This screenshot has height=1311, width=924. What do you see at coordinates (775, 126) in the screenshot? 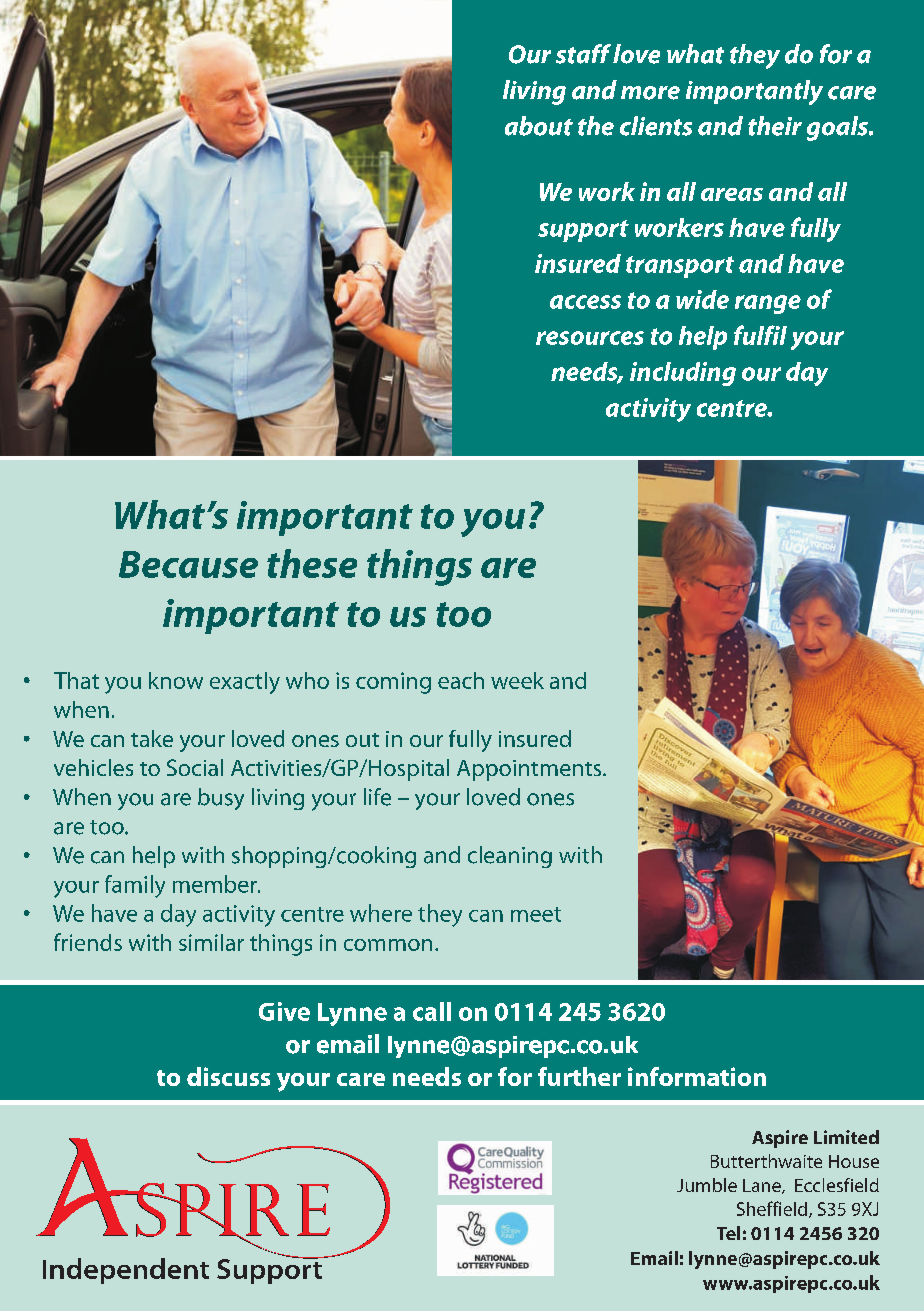
I see `their` at bounding box center [775, 126].
